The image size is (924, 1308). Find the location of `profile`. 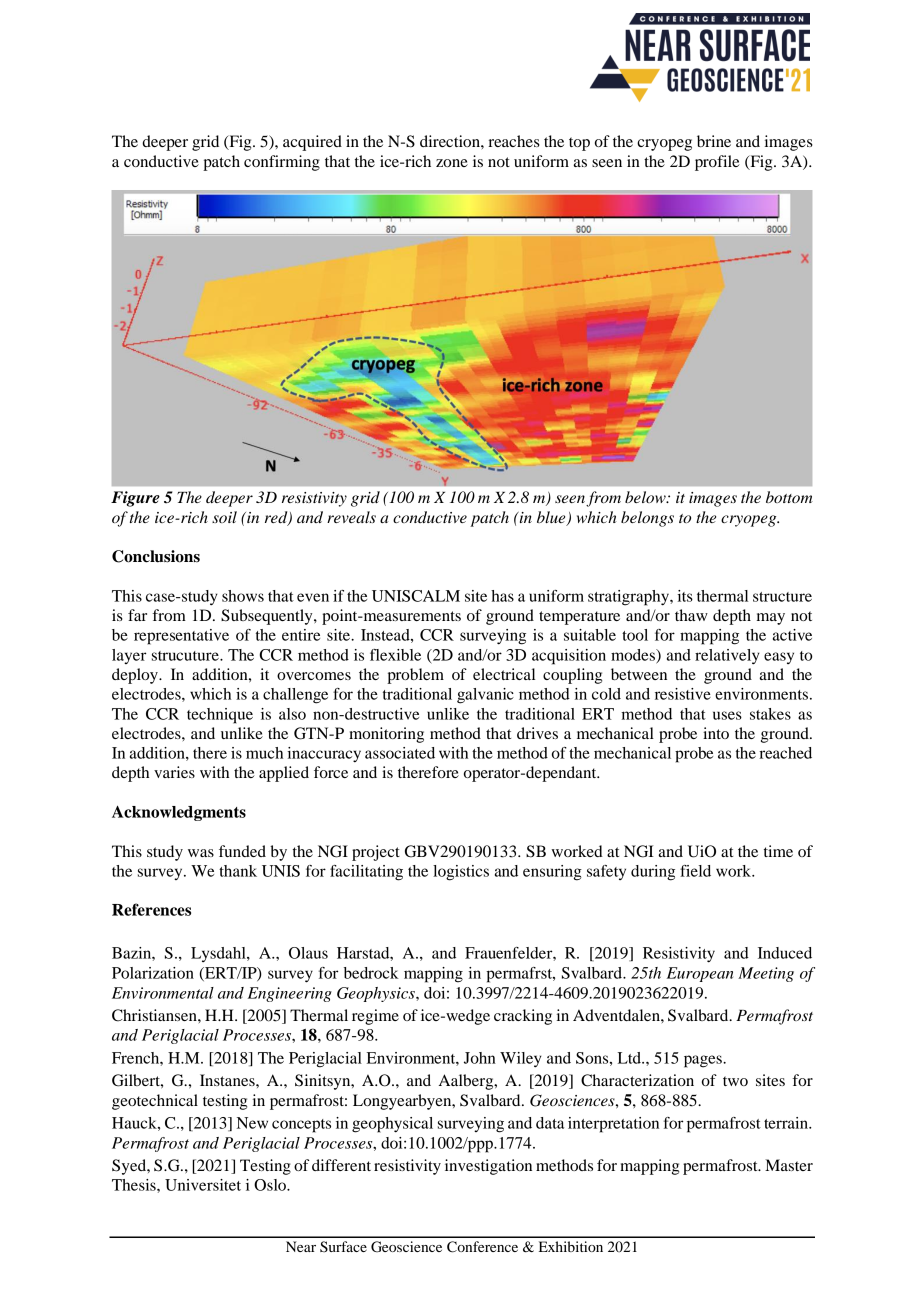

profile is located at coordinates (717, 163).
